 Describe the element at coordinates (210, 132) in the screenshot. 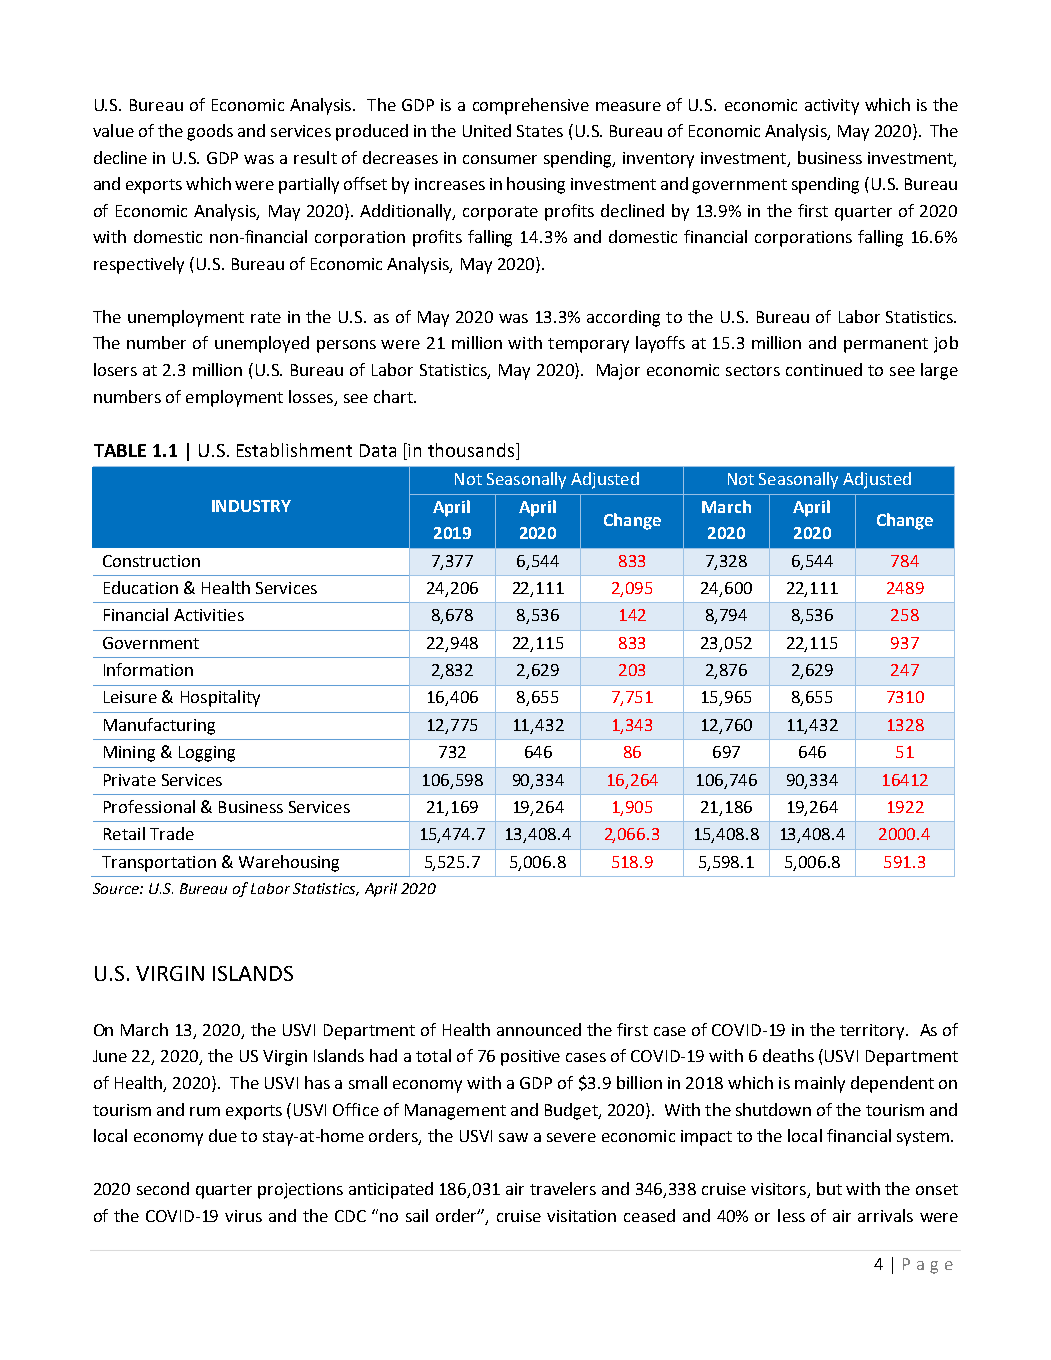

I see `goods` at that location.
